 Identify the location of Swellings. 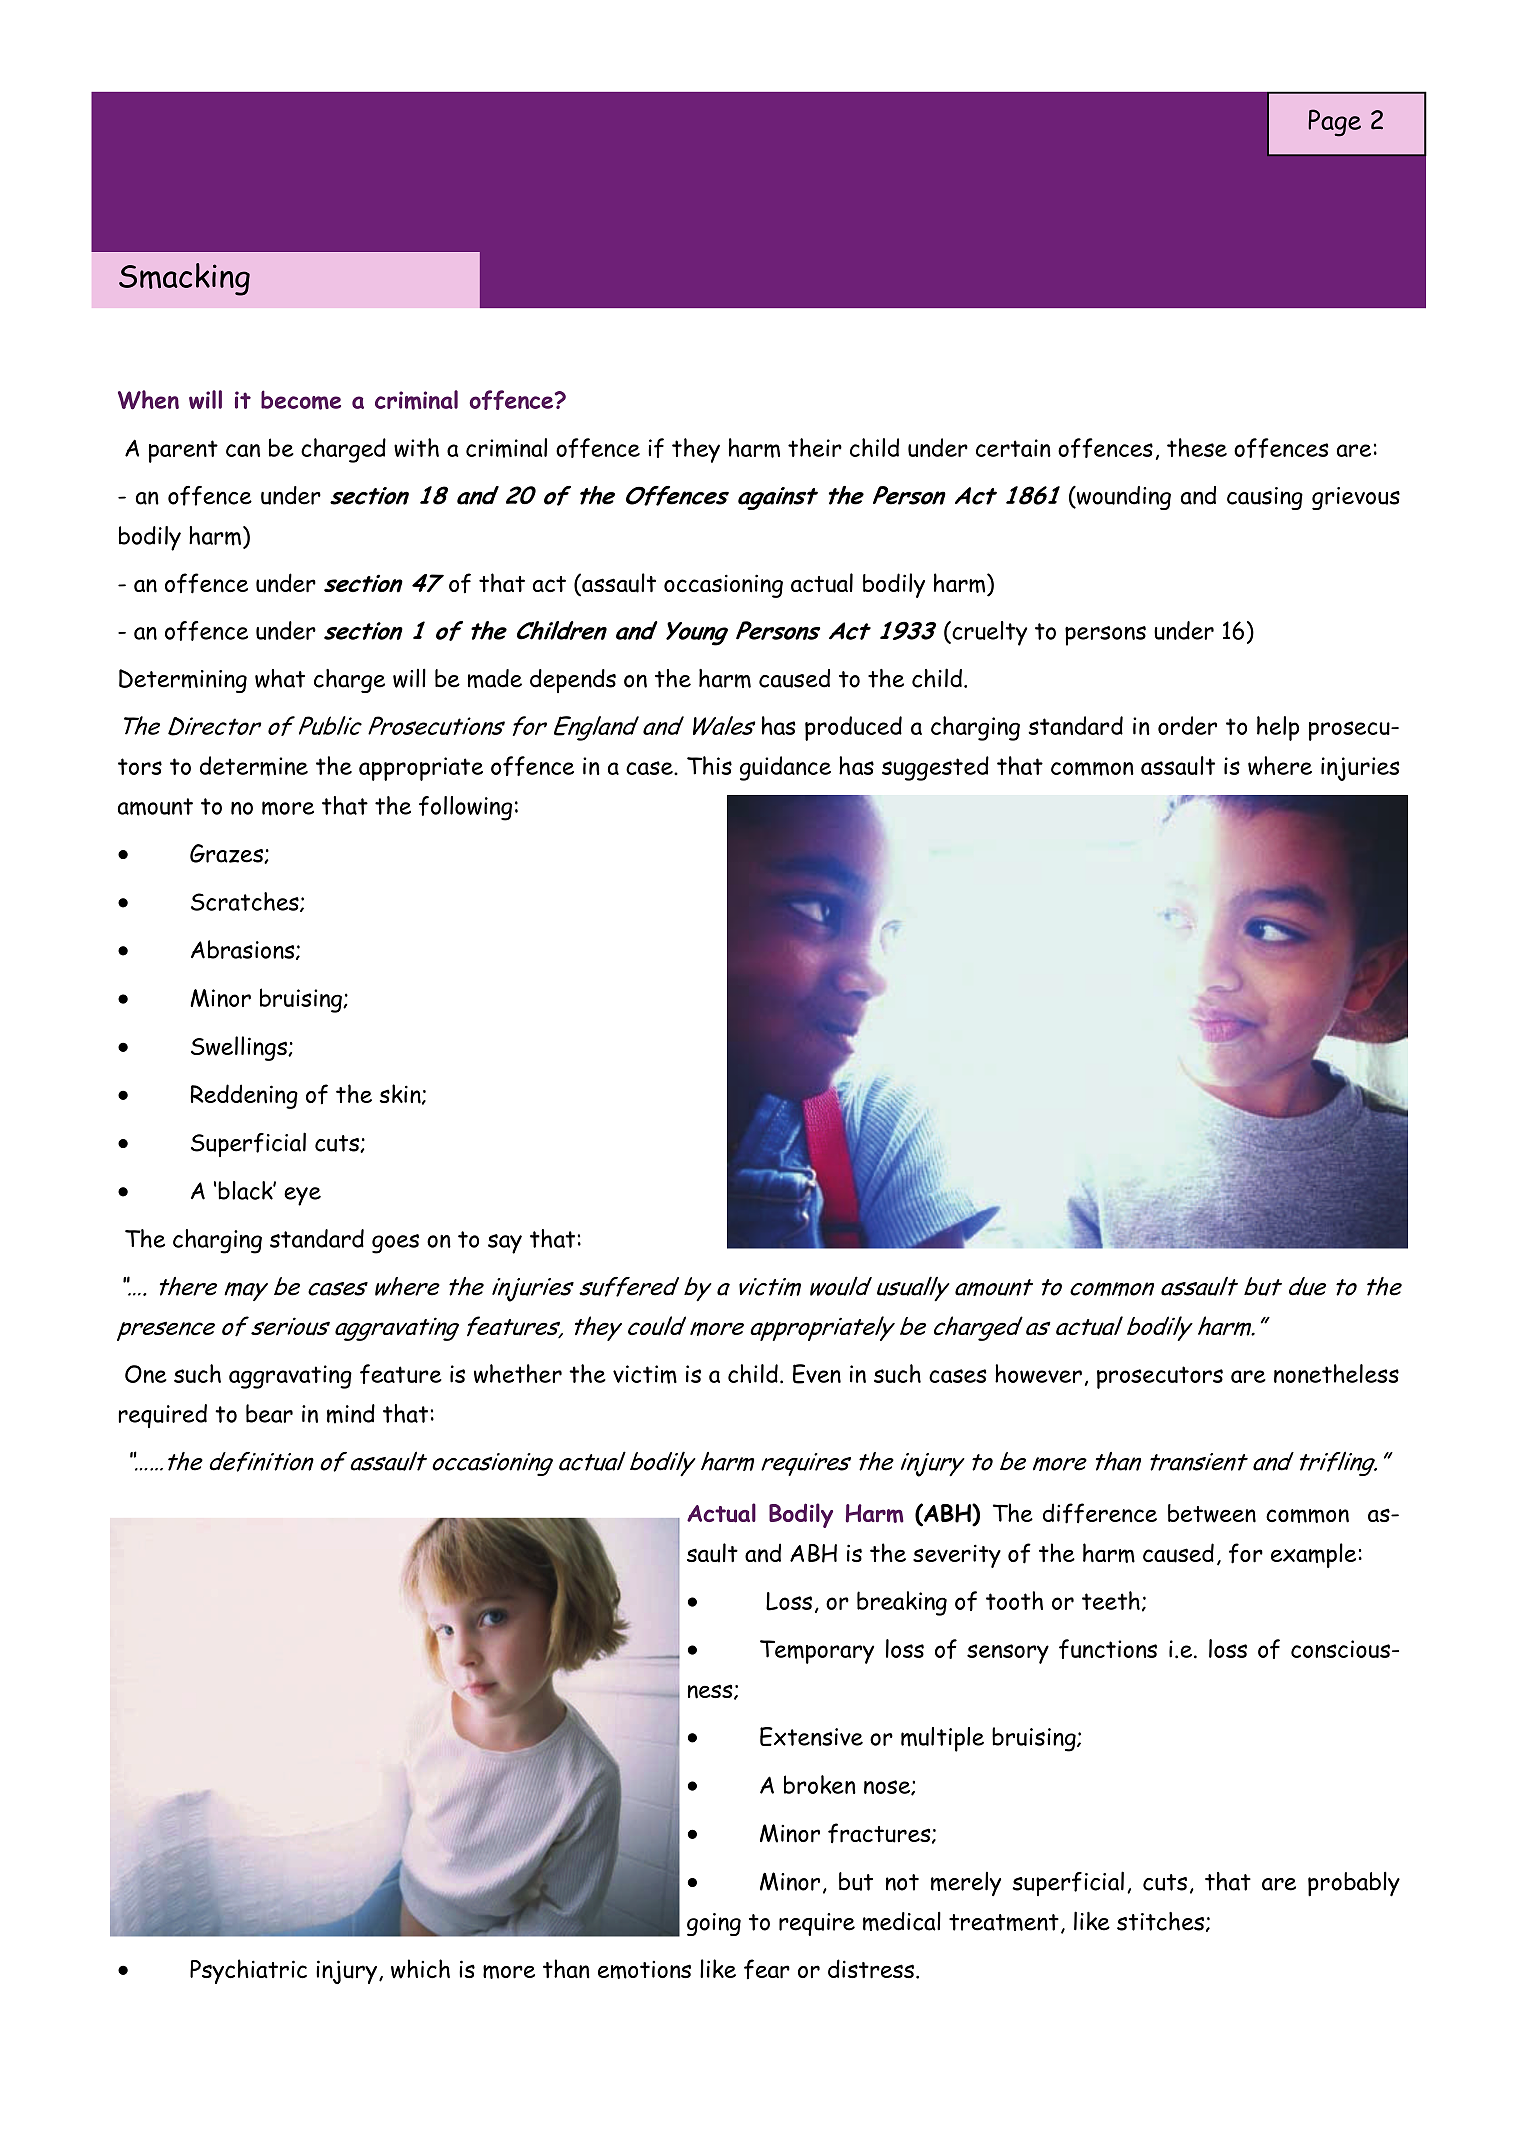
(240, 1048).
